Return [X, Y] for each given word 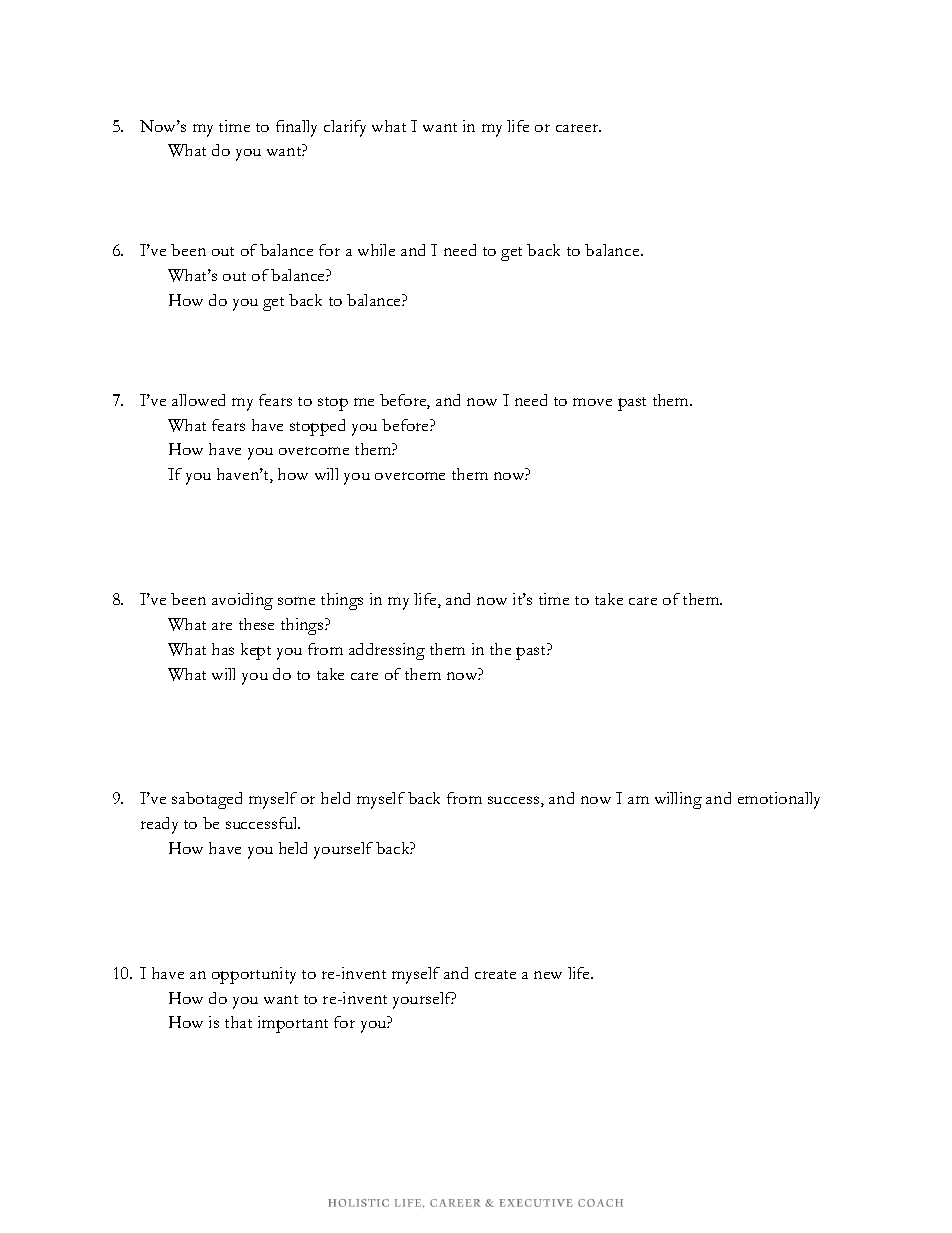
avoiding [242, 601]
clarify [345, 128]
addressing [387, 651]
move [592, 402]
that [238, 1022]
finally [296, 128]
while [376, 250]
